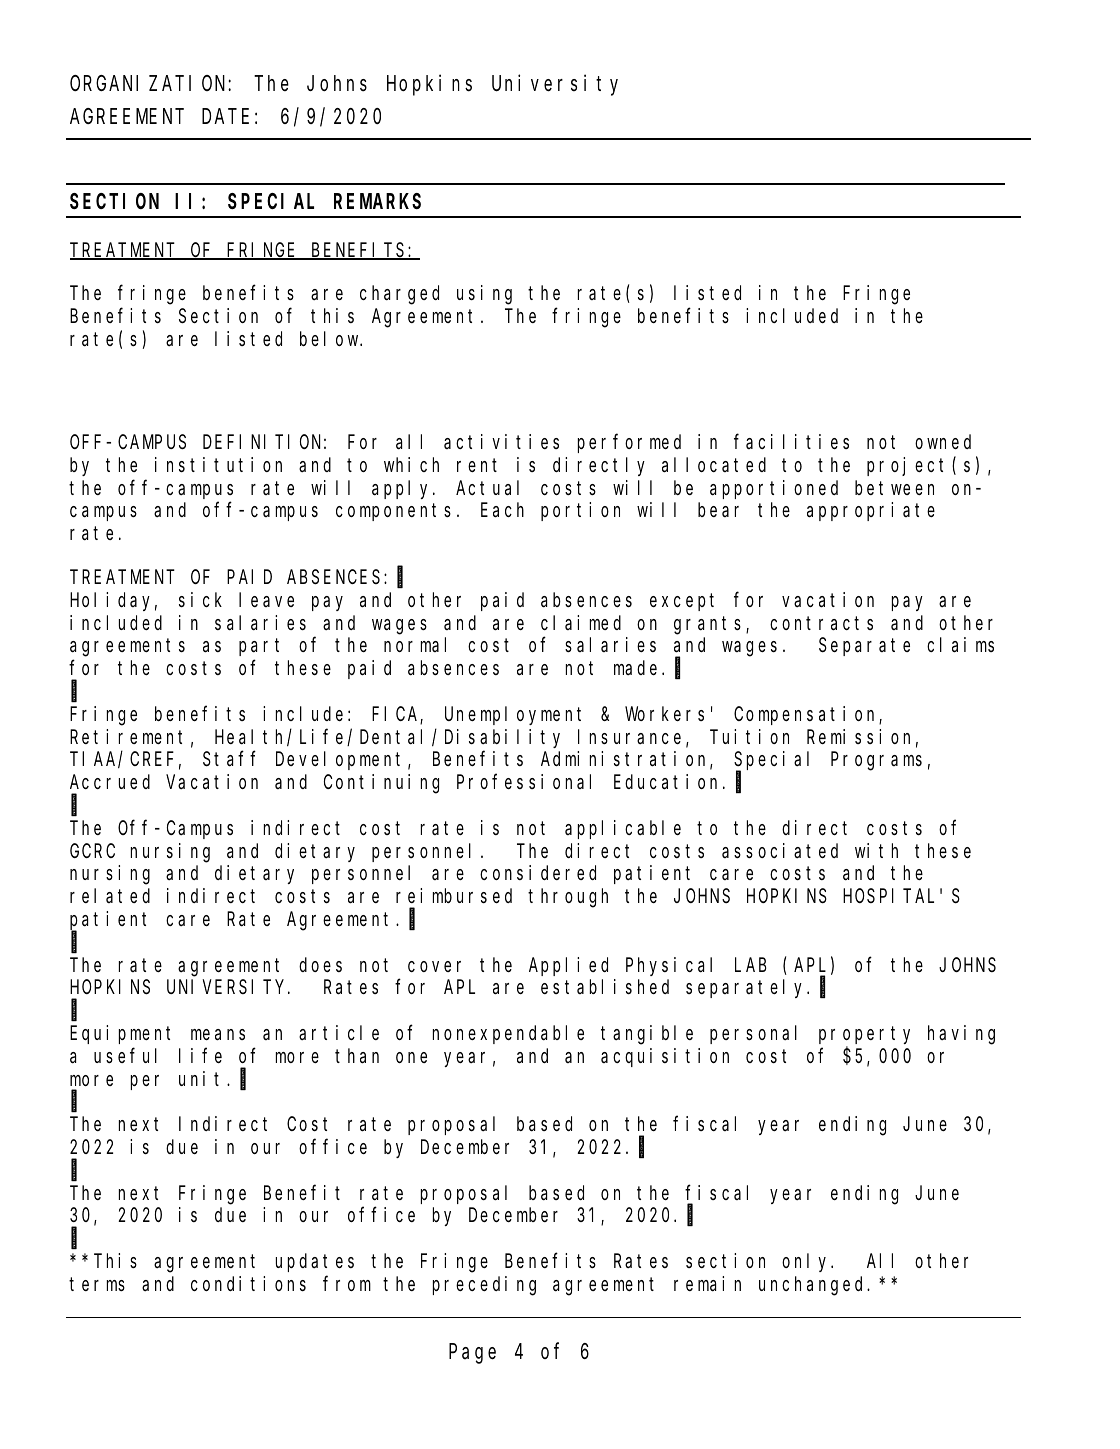 This document has width=1120, height=1449. What do you see at coordinates (714, 465) in the document?
I see `allocated` at bounding box center [714, 465].
